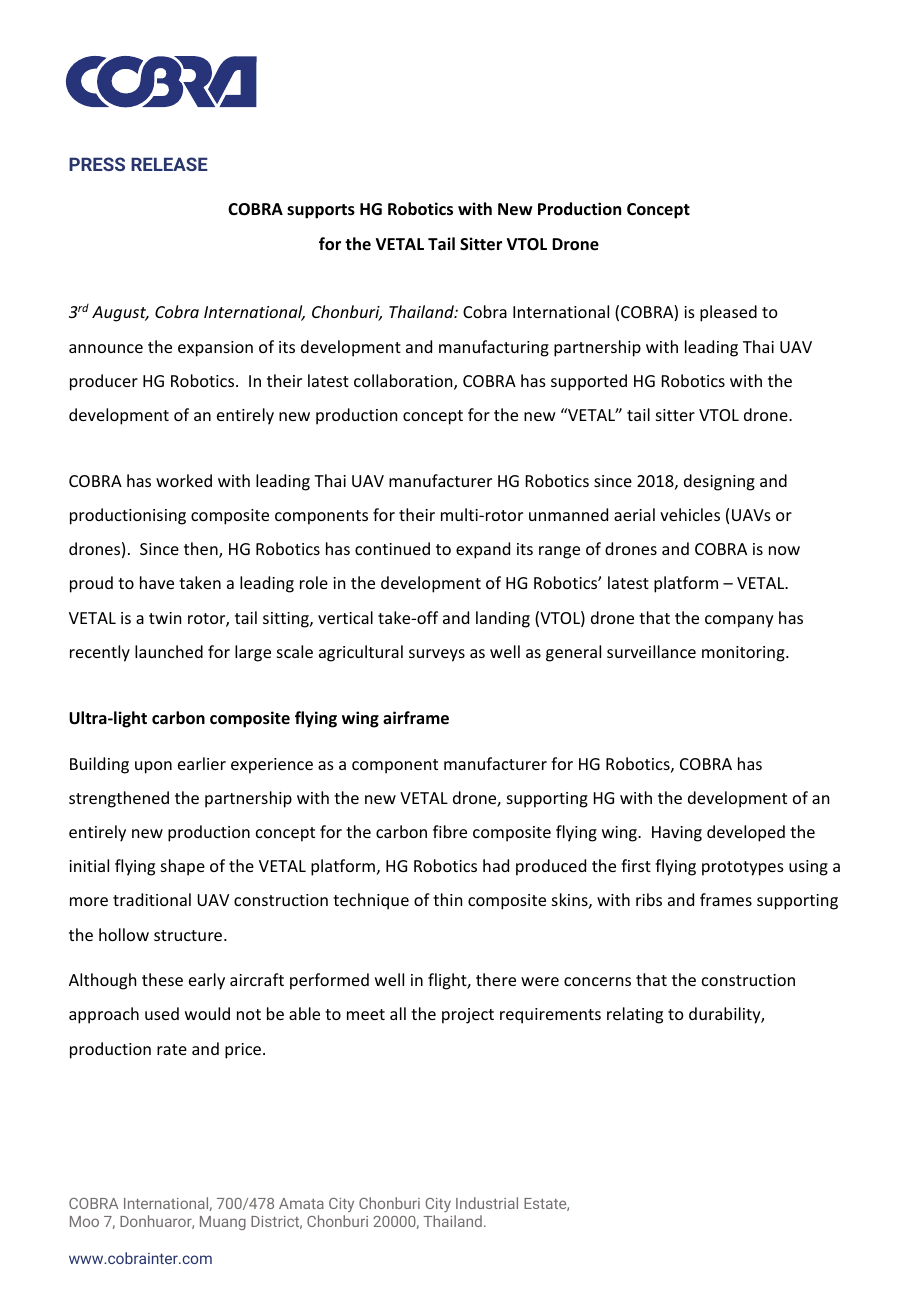 The width and height of the screenshot is (924, 1308). What do you see at coordinates (690, 514) in the screenshot?
I see `vehicles` at bounding box center [690, 514].
